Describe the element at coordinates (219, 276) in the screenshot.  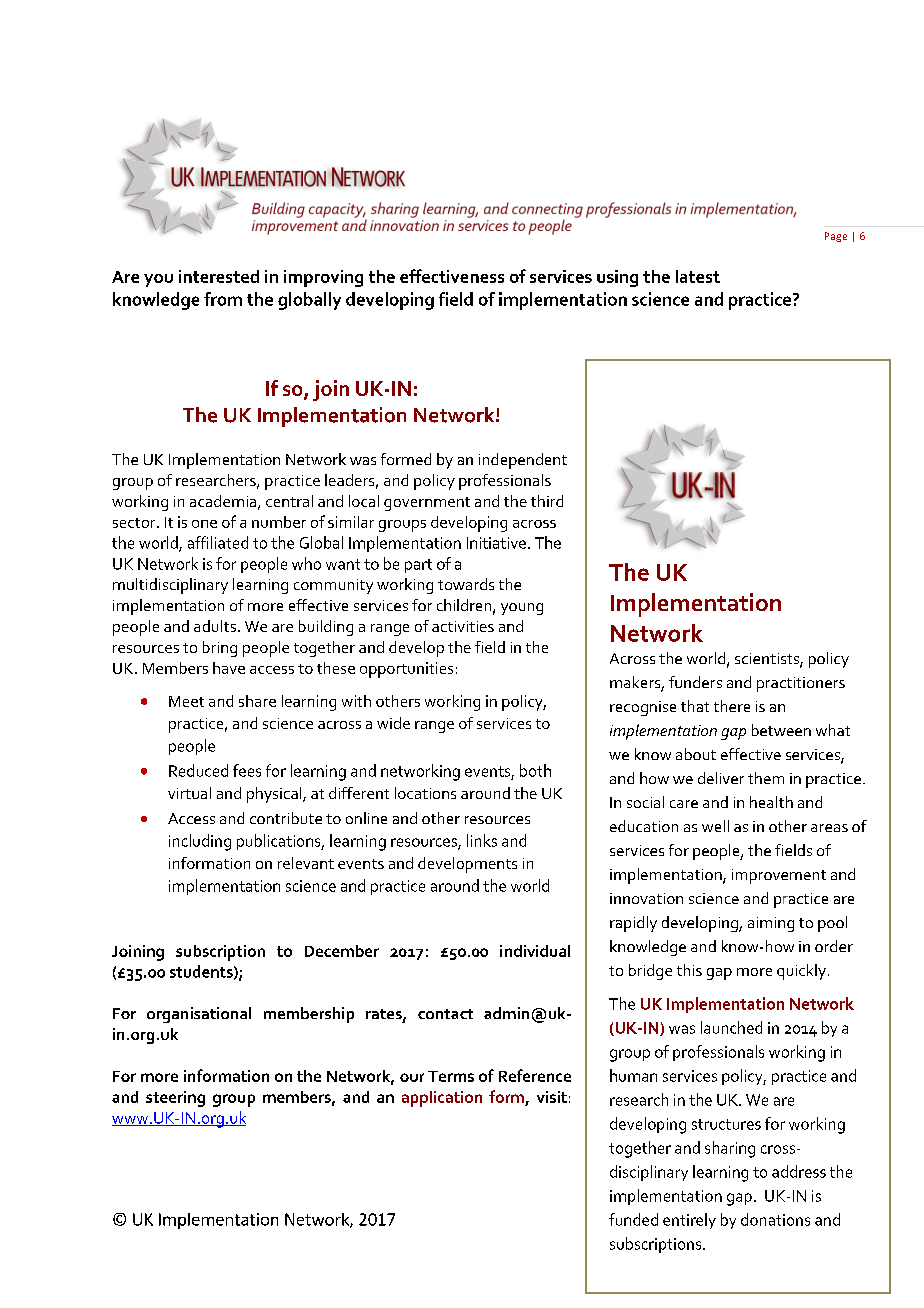
I see `interested` at that location.
